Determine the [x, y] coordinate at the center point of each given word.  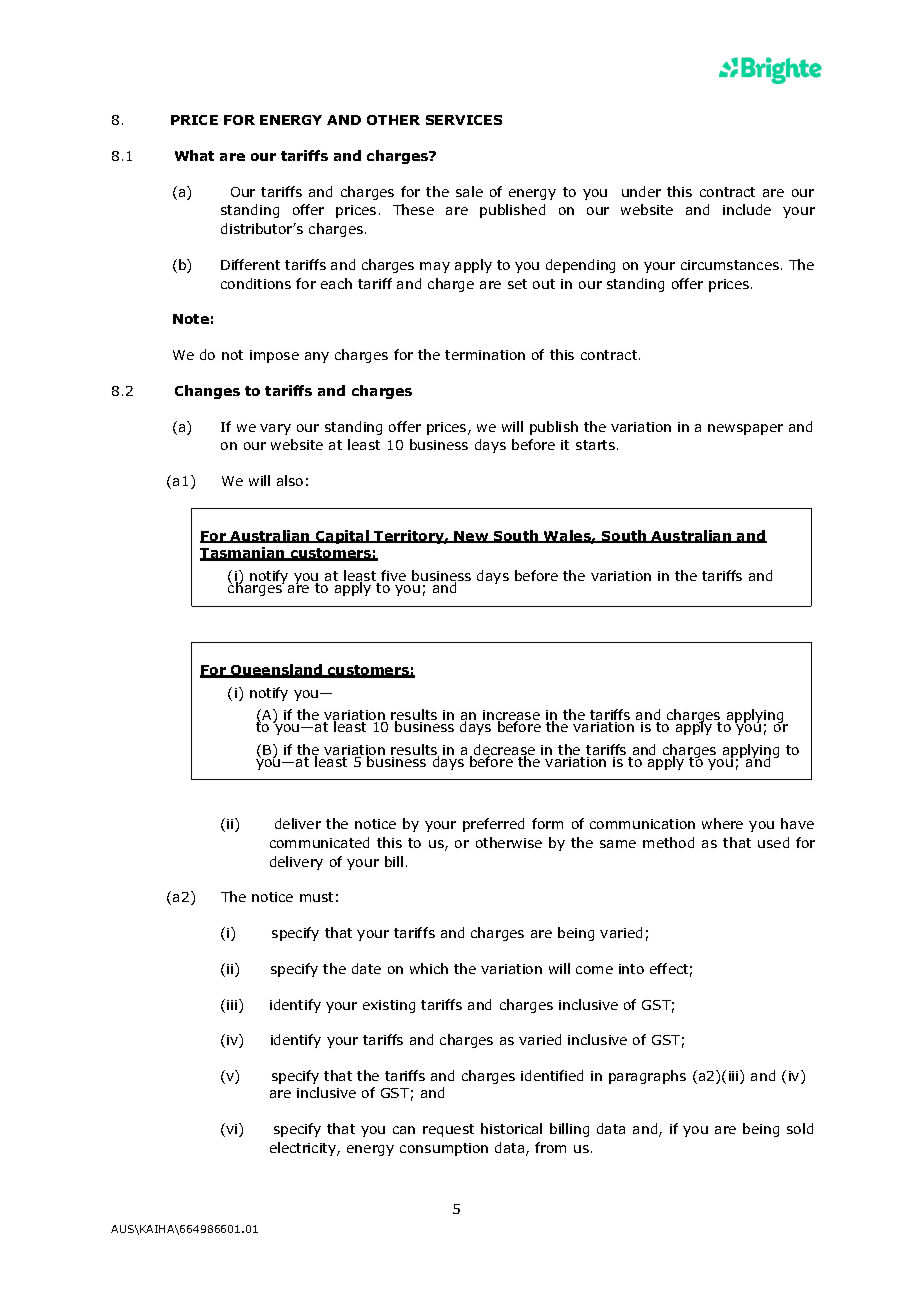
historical [511, 1128]
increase [511, 716]
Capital [343, 537]
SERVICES [464, 120]
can [404, 1130]
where [722, 823]
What [194, 155]
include [747, 209]
